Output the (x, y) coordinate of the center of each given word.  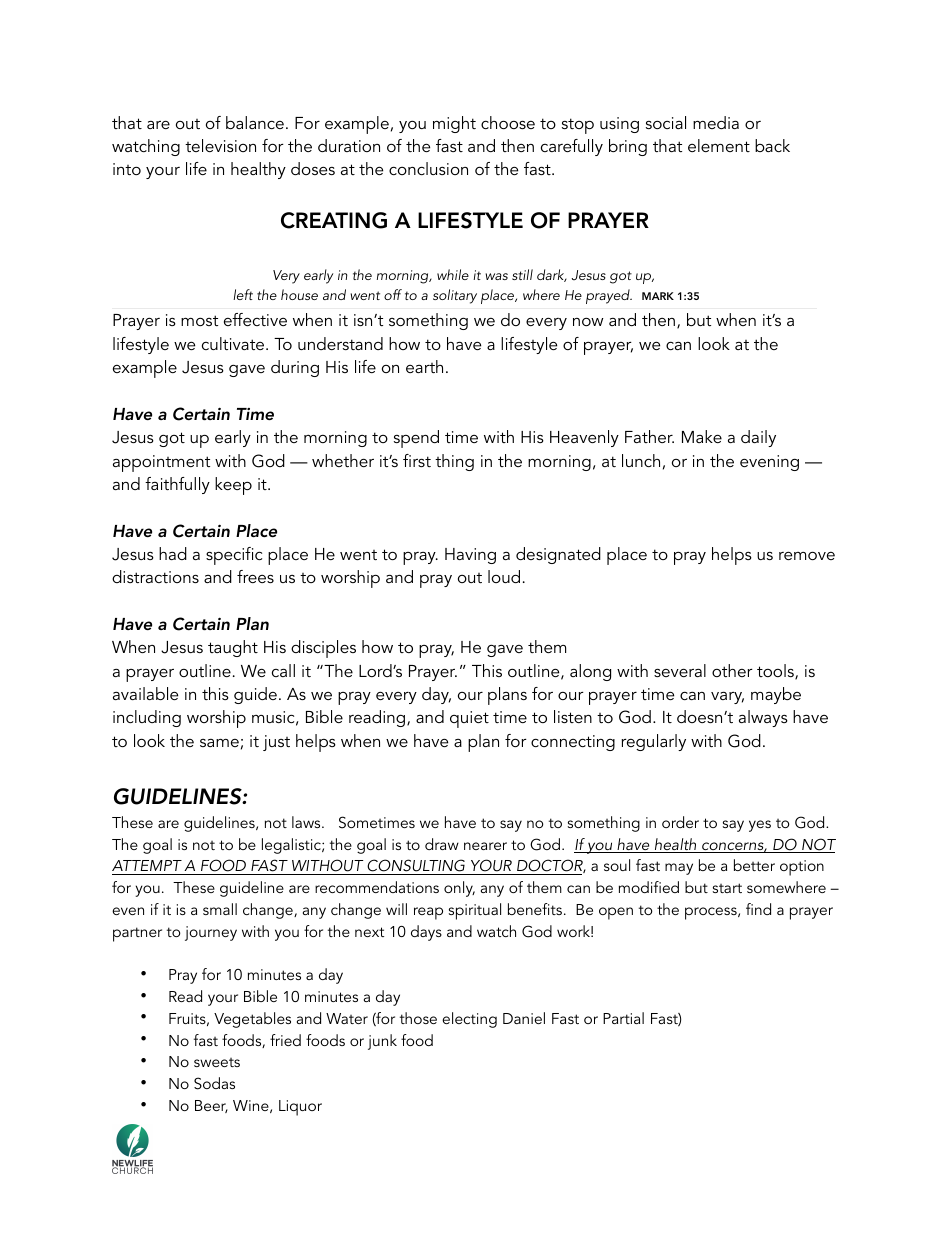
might (454, 124)
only (459, 889)
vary (727, 697)
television (220, 145)
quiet (469, 719)
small (220, 909)
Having (470, 556)
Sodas (214, 1083)
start (727, 888)
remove (807, 555)
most (199, 320)
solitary (455, 296)
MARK (658, 296)
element (719, 145)
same (219, 743)
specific (234, 556)
